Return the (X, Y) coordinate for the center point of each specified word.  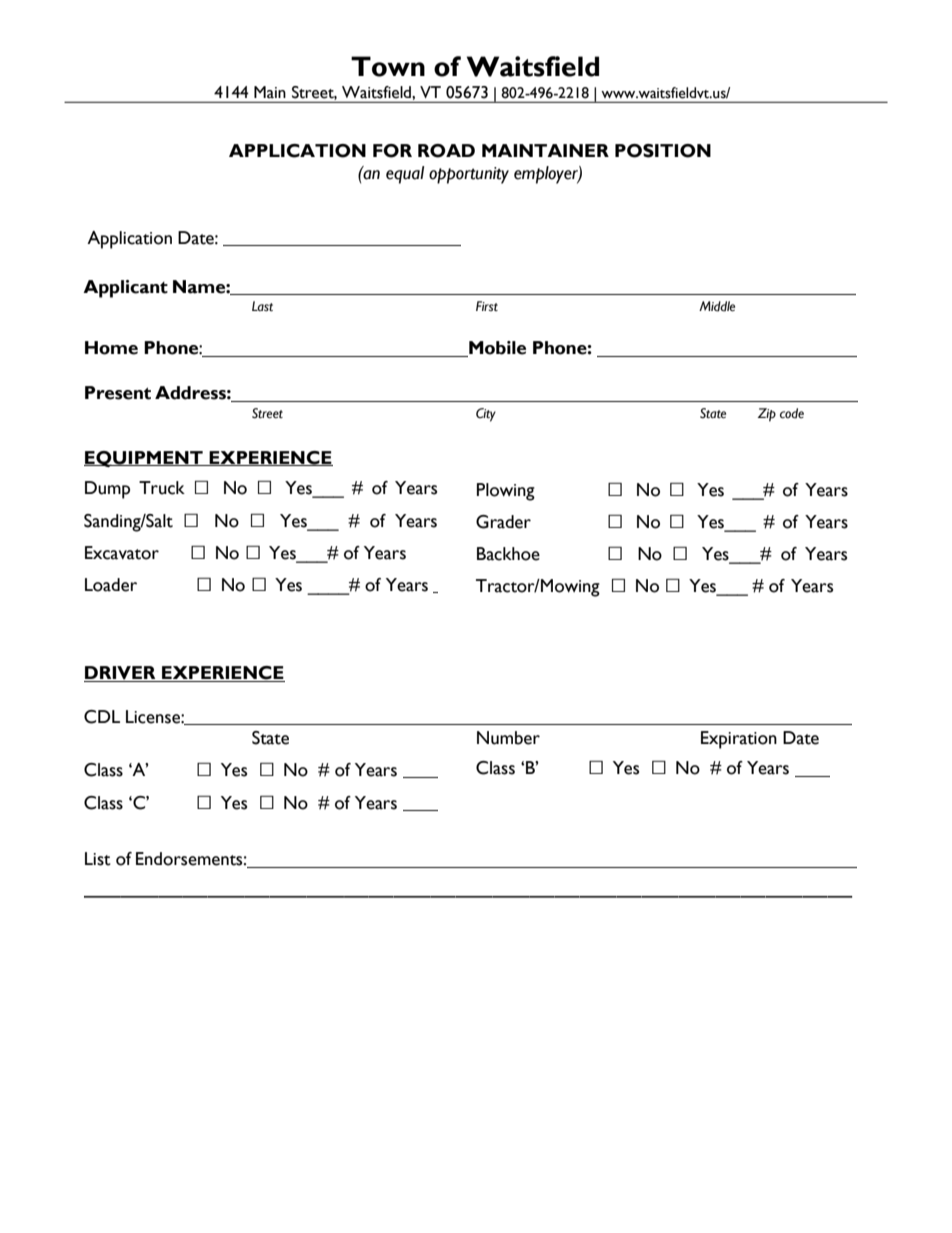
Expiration (739, 740)
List (98, 859)
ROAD (446, 151)
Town (388, 66)
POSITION (663, 151)
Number (508, 738)
